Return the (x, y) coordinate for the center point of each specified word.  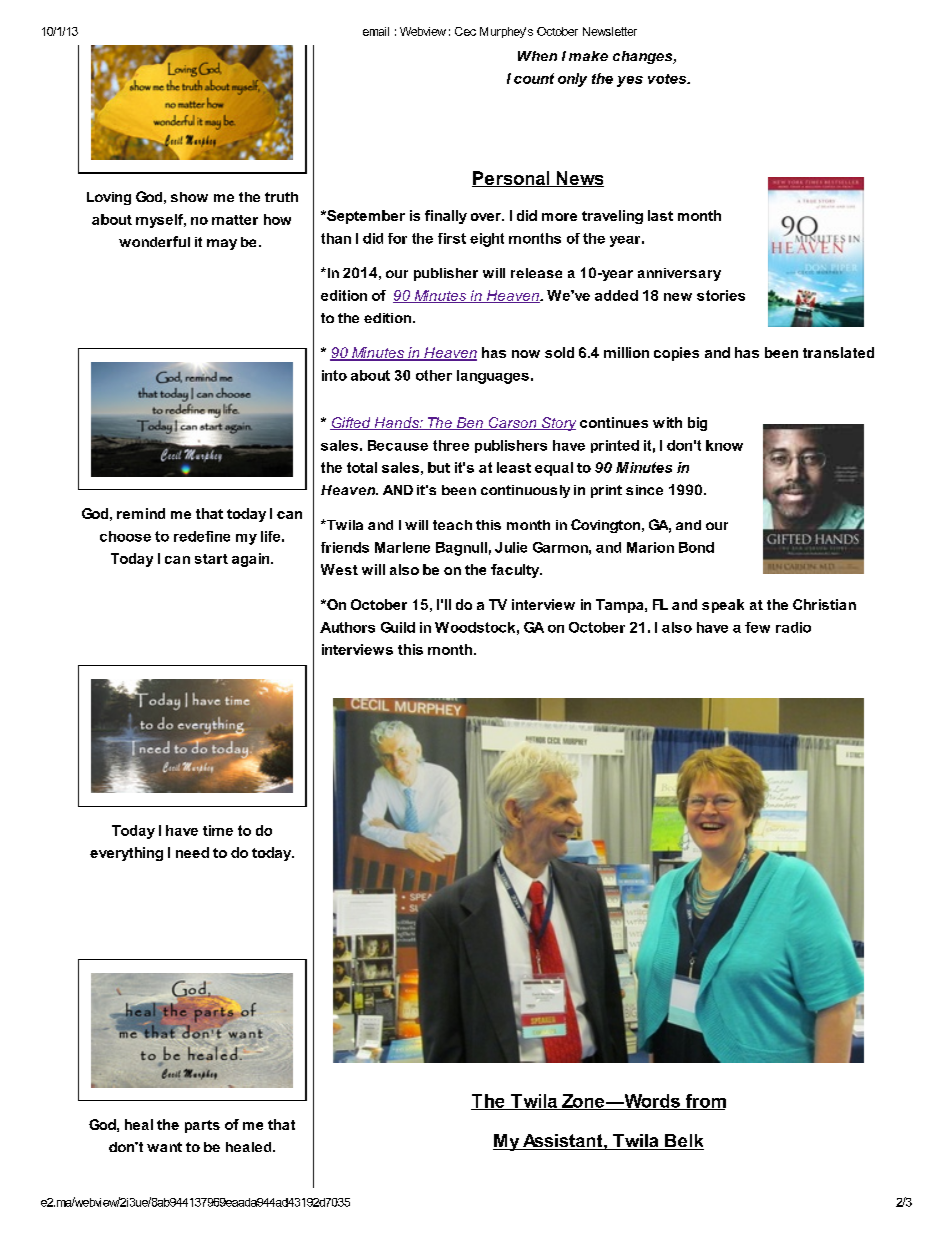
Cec (465, 31)
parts (202, 1126)
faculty (516, 571)
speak (723, 606)
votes (668, 79)
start (211, 559)
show (189, 197)
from (704, 1102)
